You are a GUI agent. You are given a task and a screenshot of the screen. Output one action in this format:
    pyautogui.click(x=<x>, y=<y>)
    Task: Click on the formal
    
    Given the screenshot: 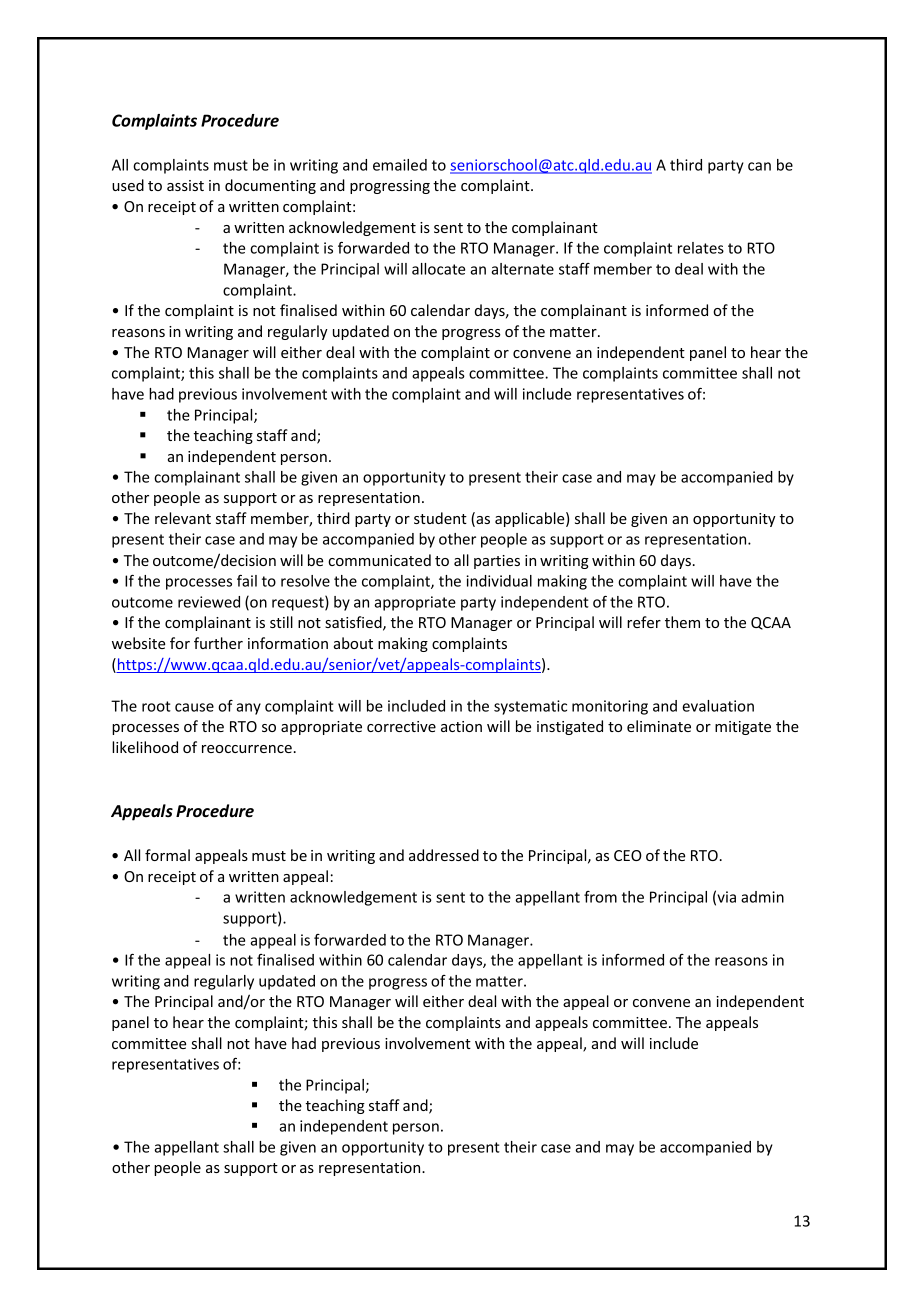 What is the action you would take?
    pyautogui.click(x=167, y=855)
